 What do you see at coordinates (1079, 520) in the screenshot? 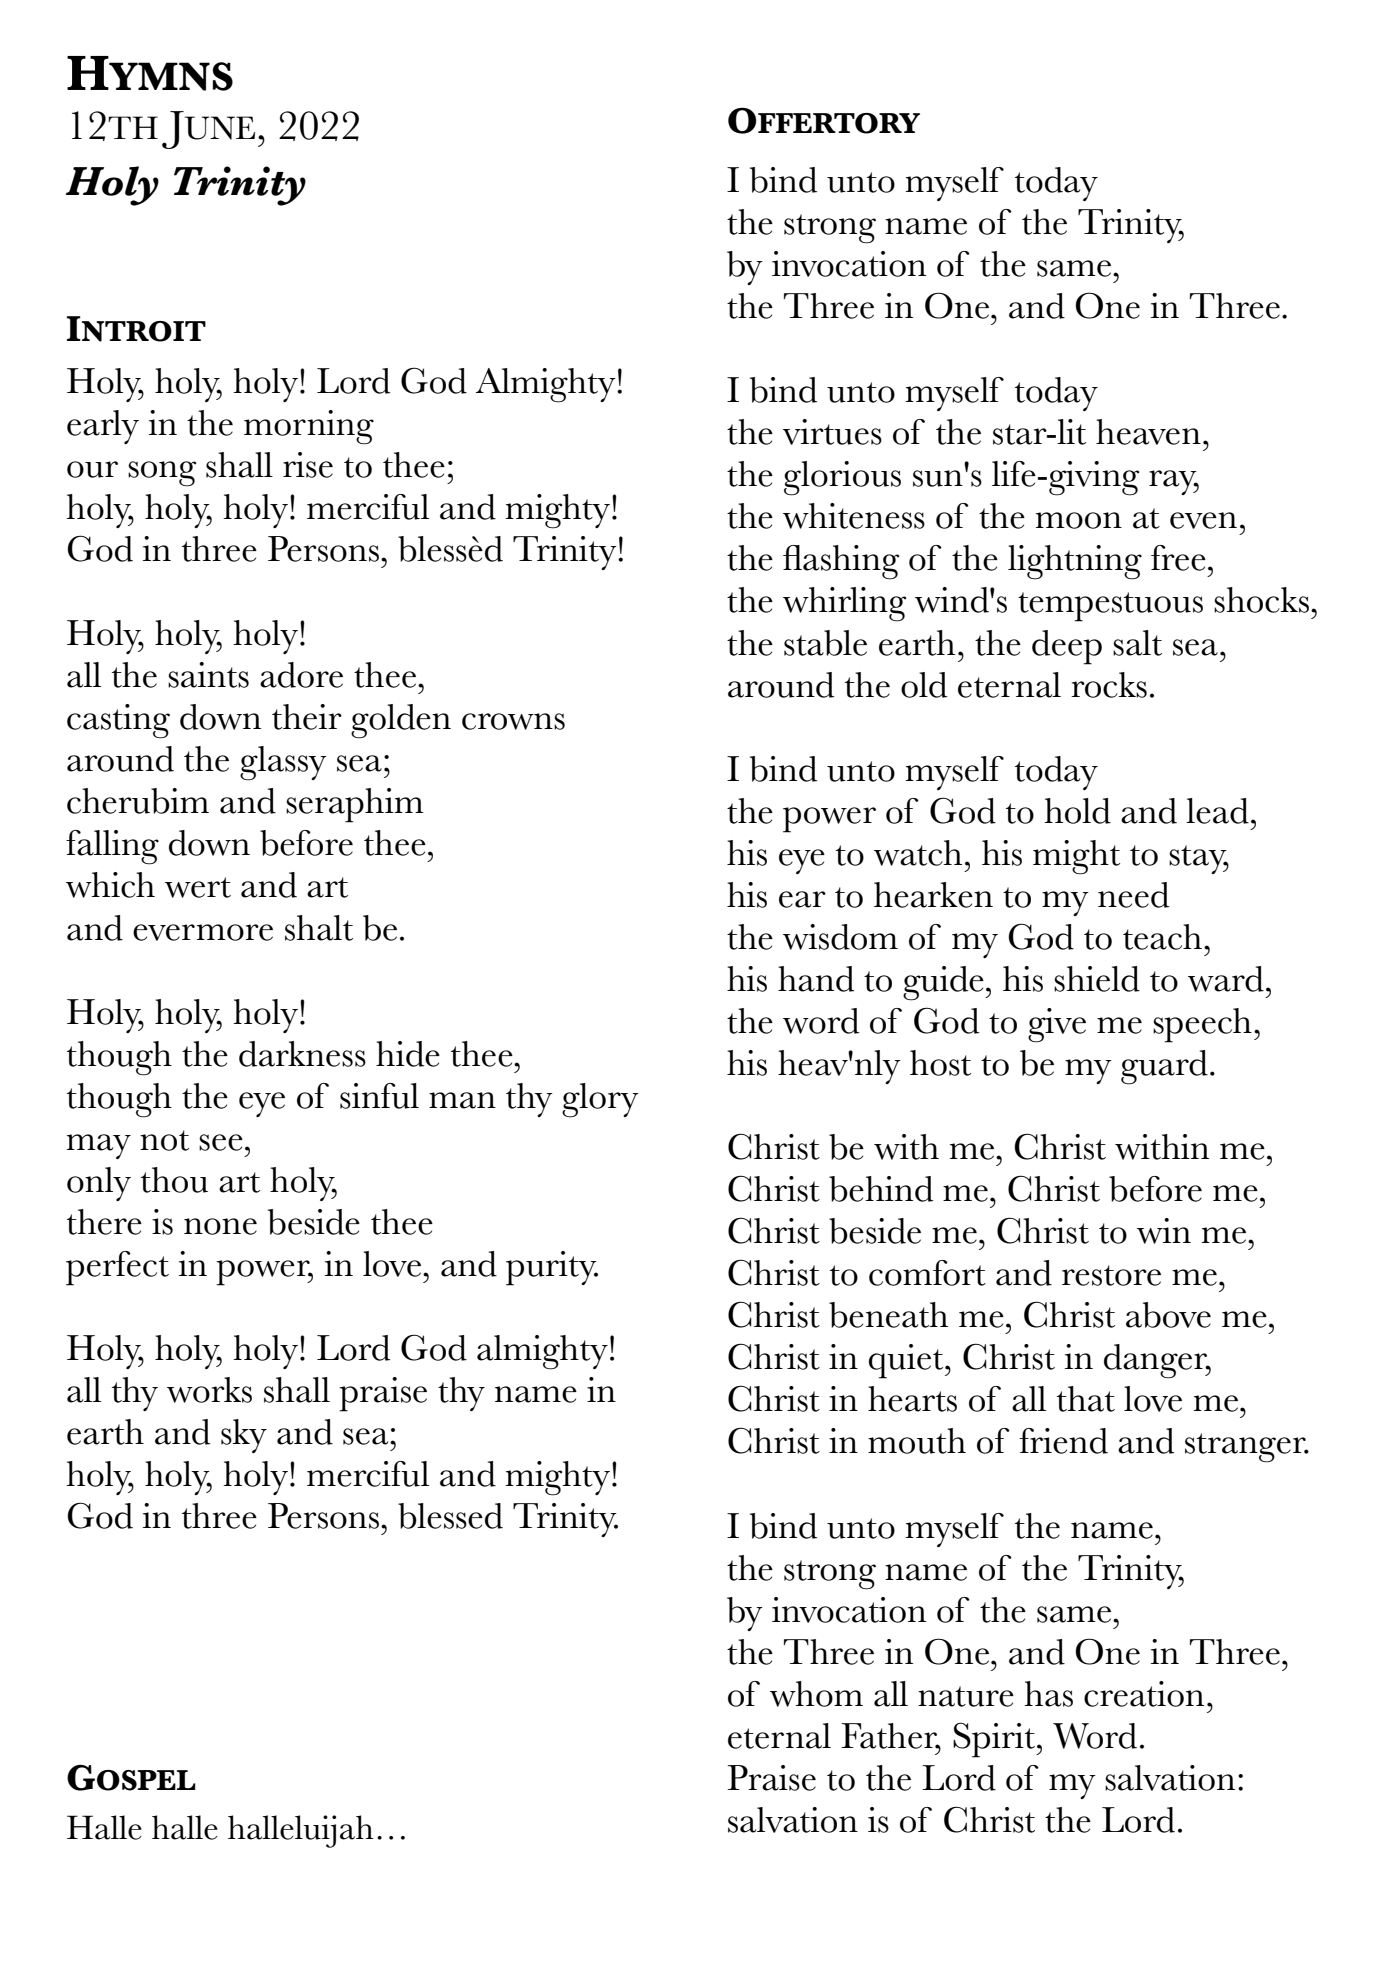
I see `moon` at bounding box center [1079, 520].
